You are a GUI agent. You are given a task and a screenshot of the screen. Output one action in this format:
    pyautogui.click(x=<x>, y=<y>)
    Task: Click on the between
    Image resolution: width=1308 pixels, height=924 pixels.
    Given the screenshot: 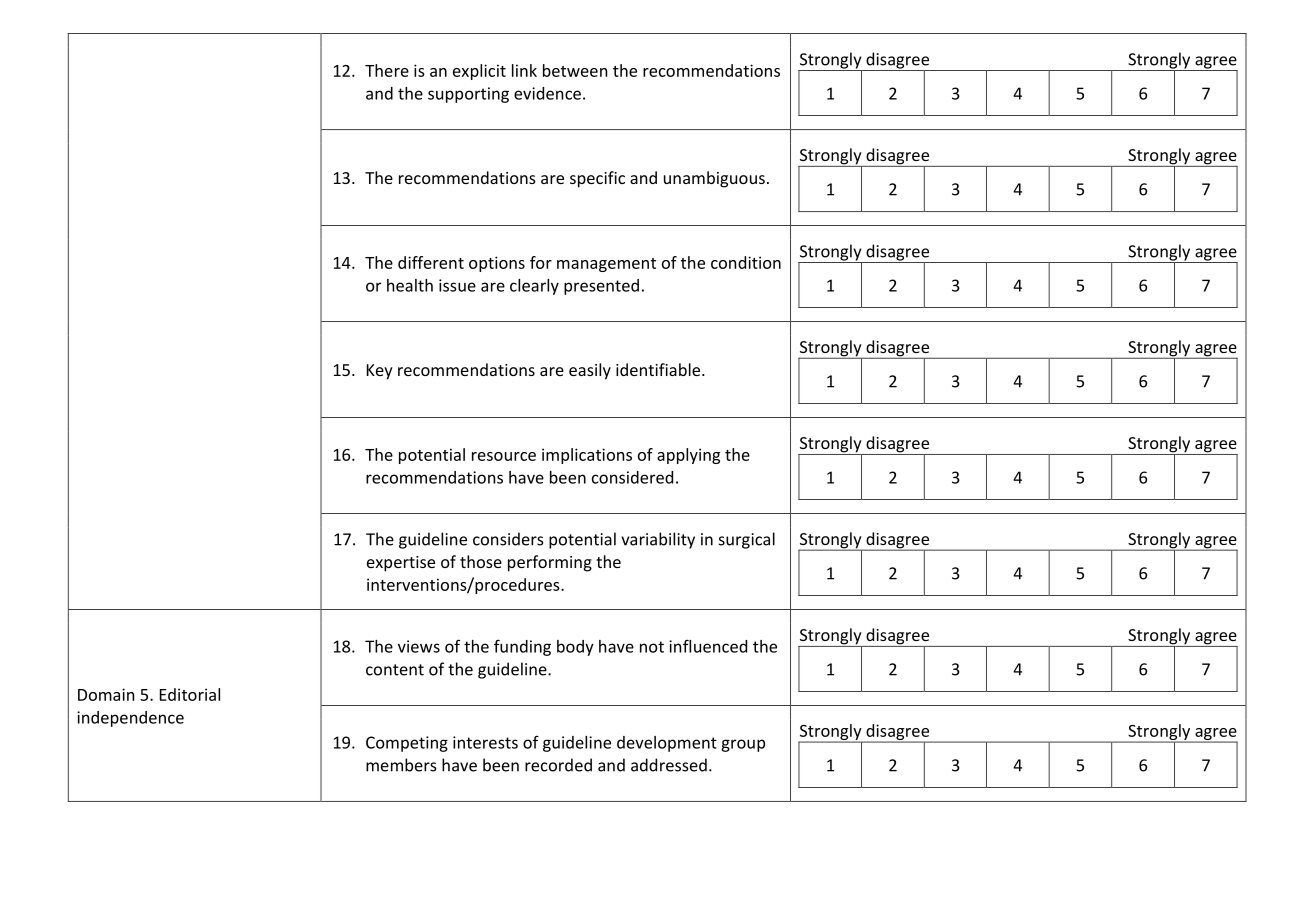 What is the action you would take?
    pyautogui.click(x=575, y=70)
